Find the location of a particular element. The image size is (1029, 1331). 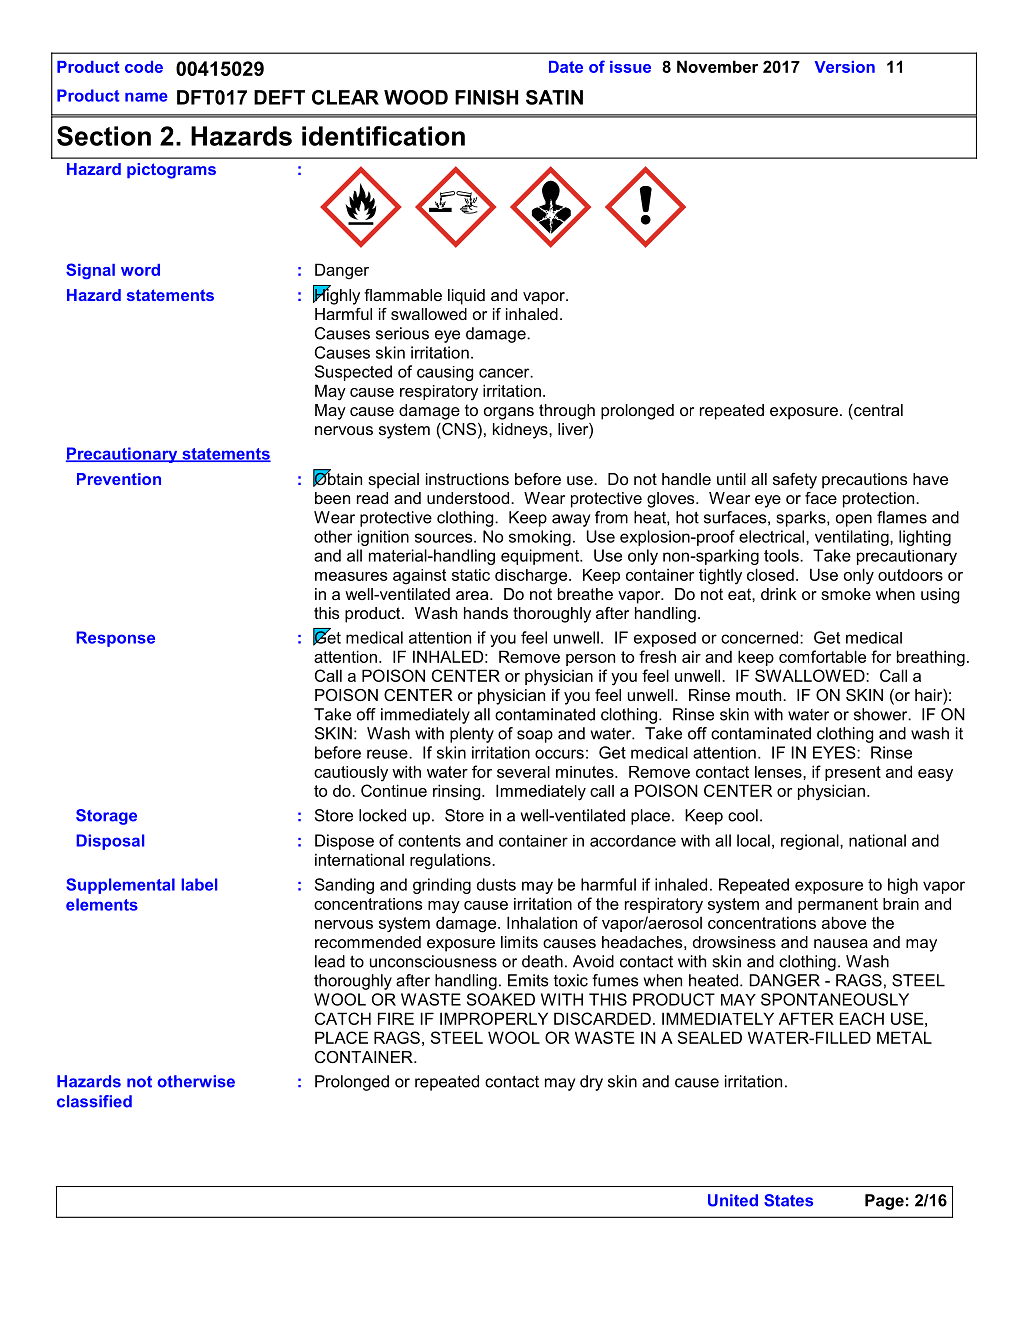

classified is located at coordinates (94, 1101).
